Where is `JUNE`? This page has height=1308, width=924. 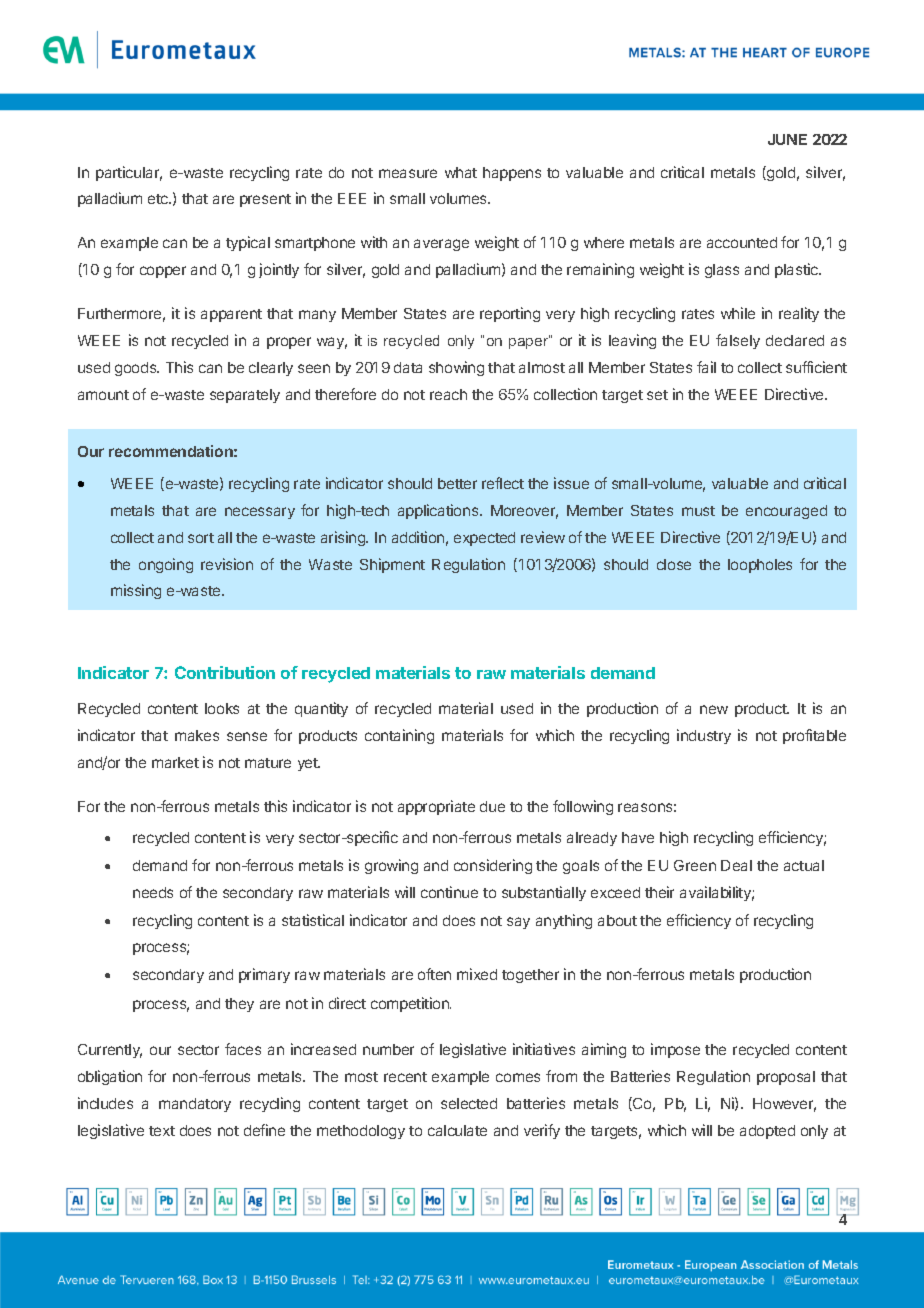
JUNE is located at coordinates (787, 139).
